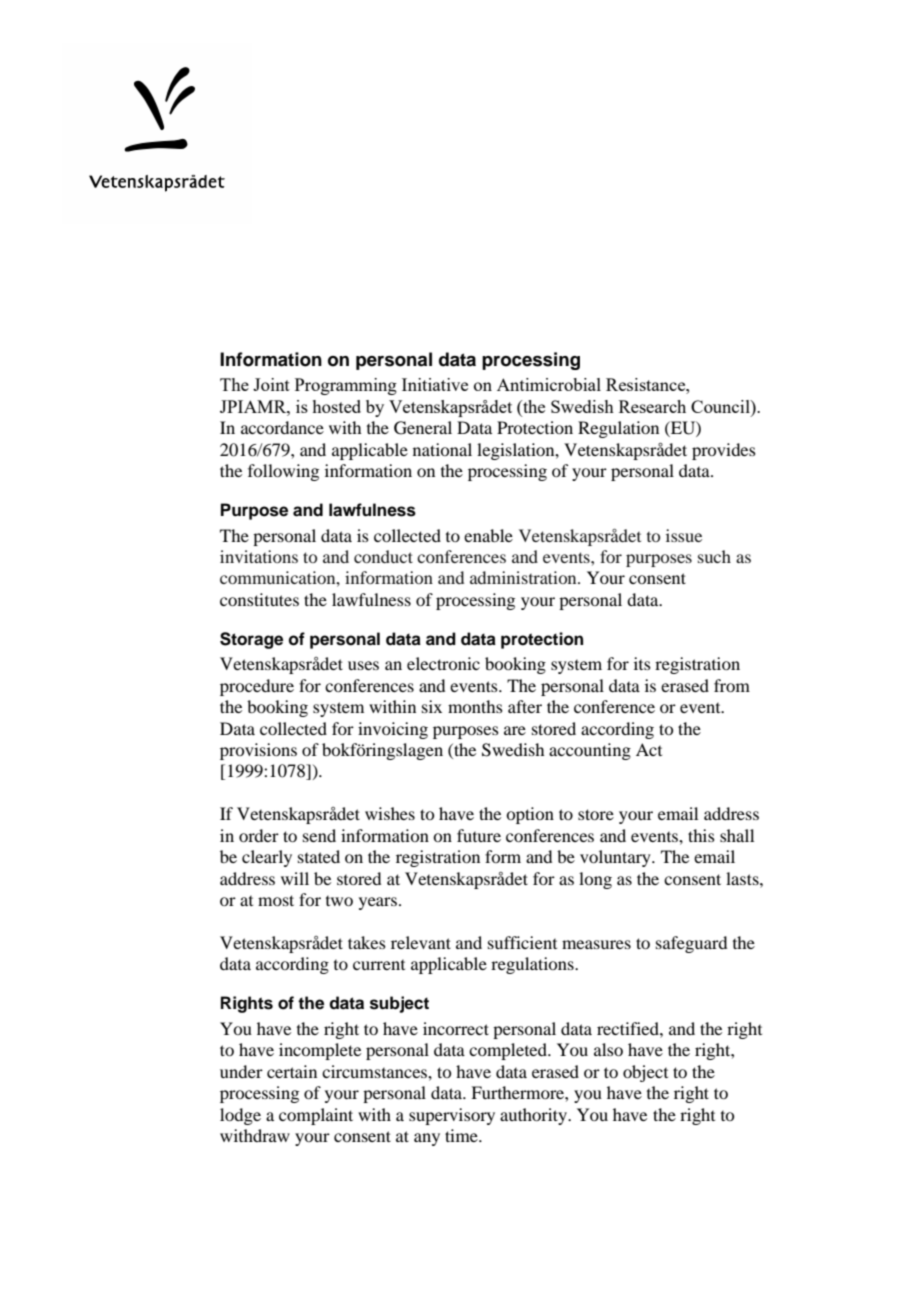 Image resolution: width=924 pixels, height=1308 pixels. What do you see at coordinates (276, 900) in the screenshot?
I see `most` at bounding box center [276, 900].
